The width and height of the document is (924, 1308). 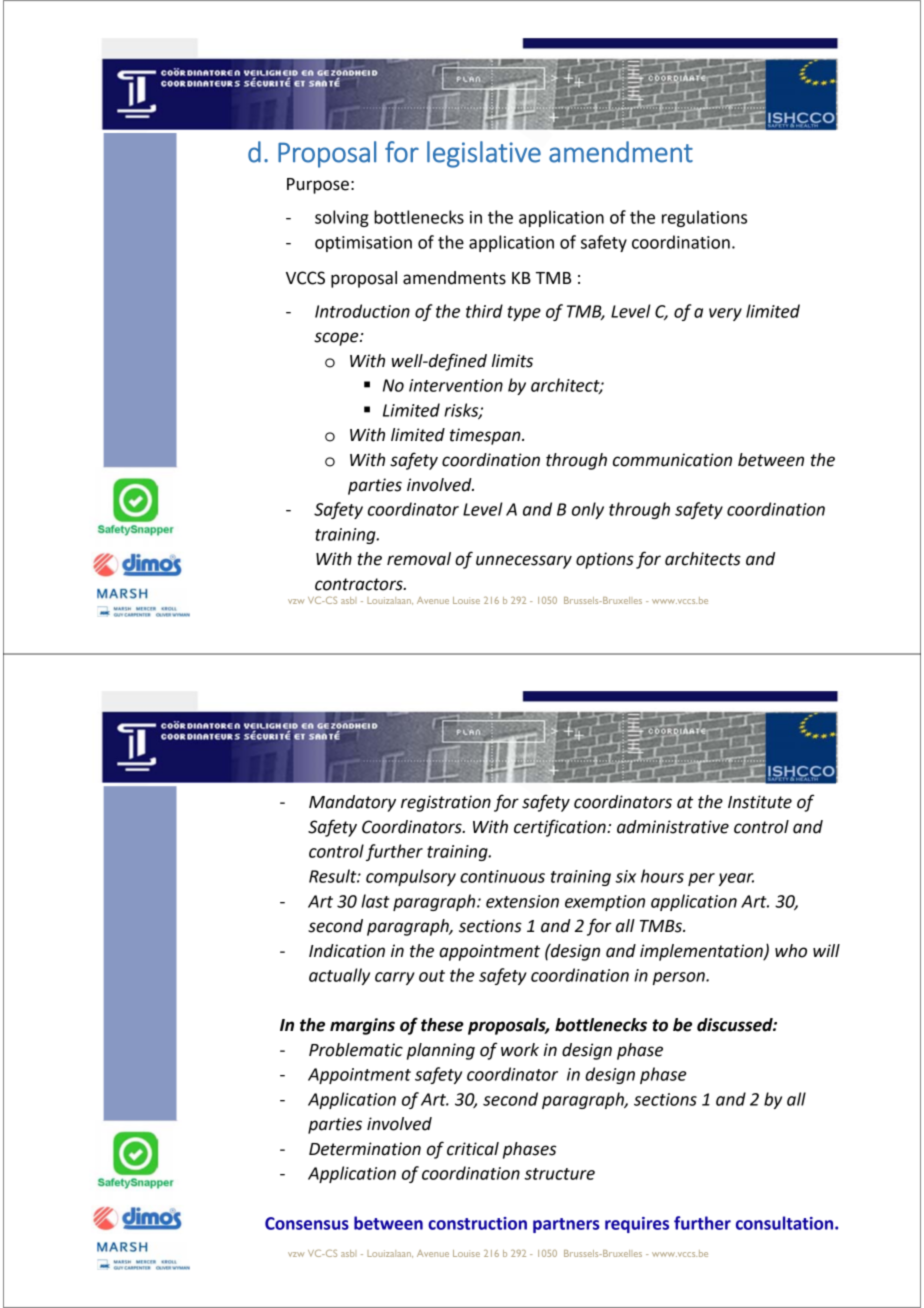 I want to click on Institute, so click(x=760, y=802).
